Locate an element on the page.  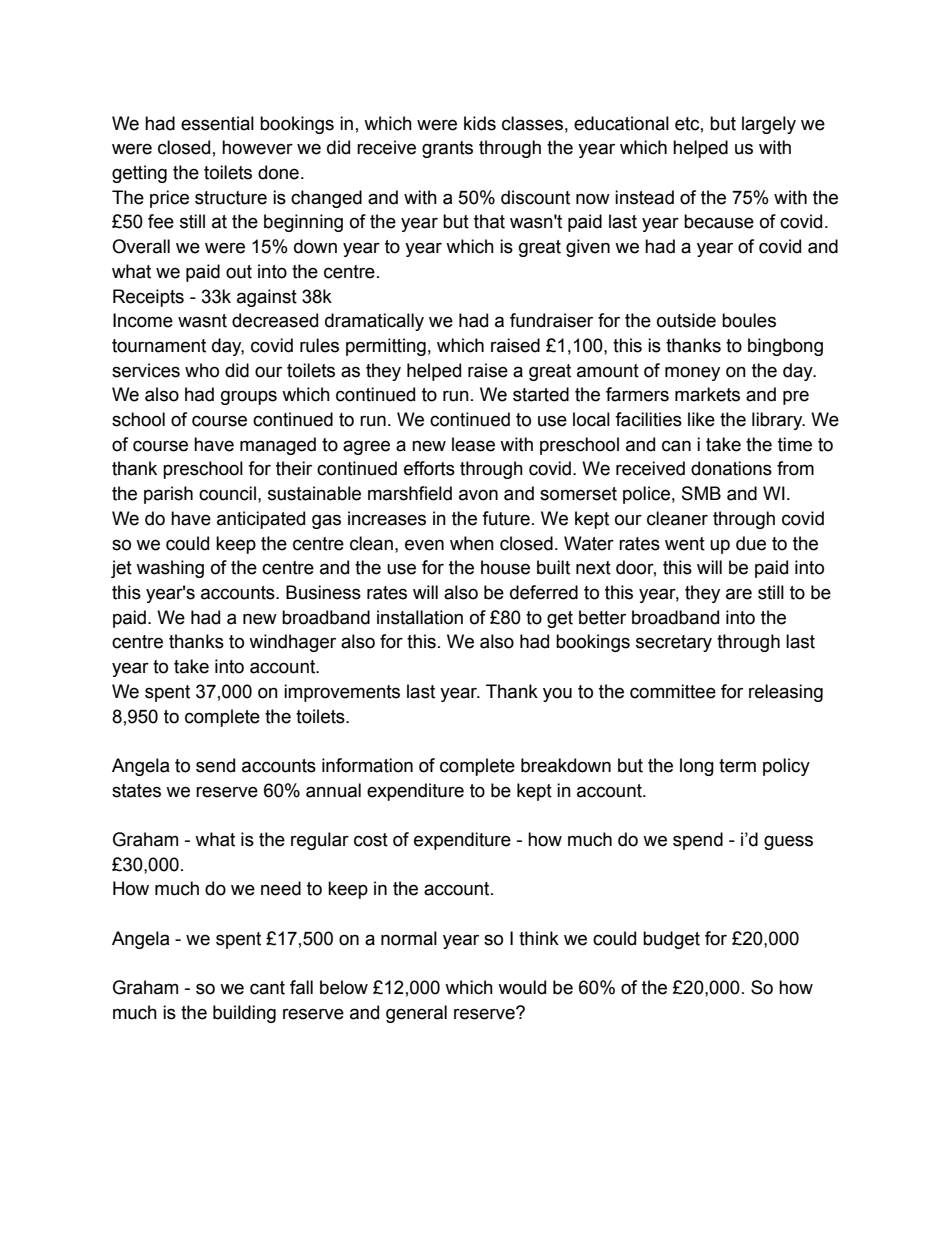
budget is located at coordinates (671, 940).
